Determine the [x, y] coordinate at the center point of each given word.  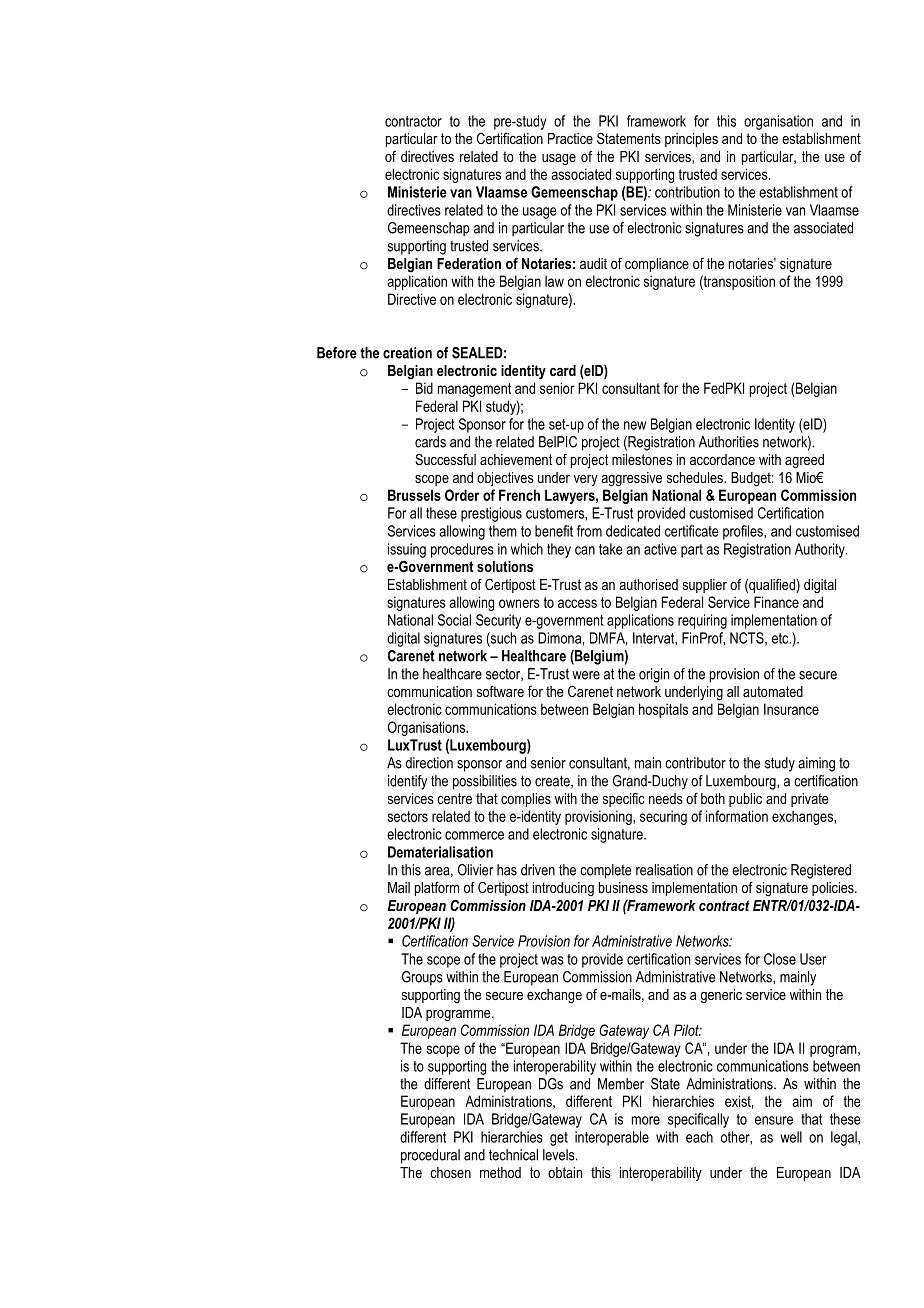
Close [780, 959]
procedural [430, 1156]
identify [407, 782]
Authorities [729, 442]
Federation [469, 263]
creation [407, 353]
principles [691, 140]
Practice [570, 138]
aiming [816, 764]
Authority [821, 550]
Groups [422, 978]
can [585, 550]
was [552, 960]
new [635, 425]
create [553, 781]
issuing [407, 550]
